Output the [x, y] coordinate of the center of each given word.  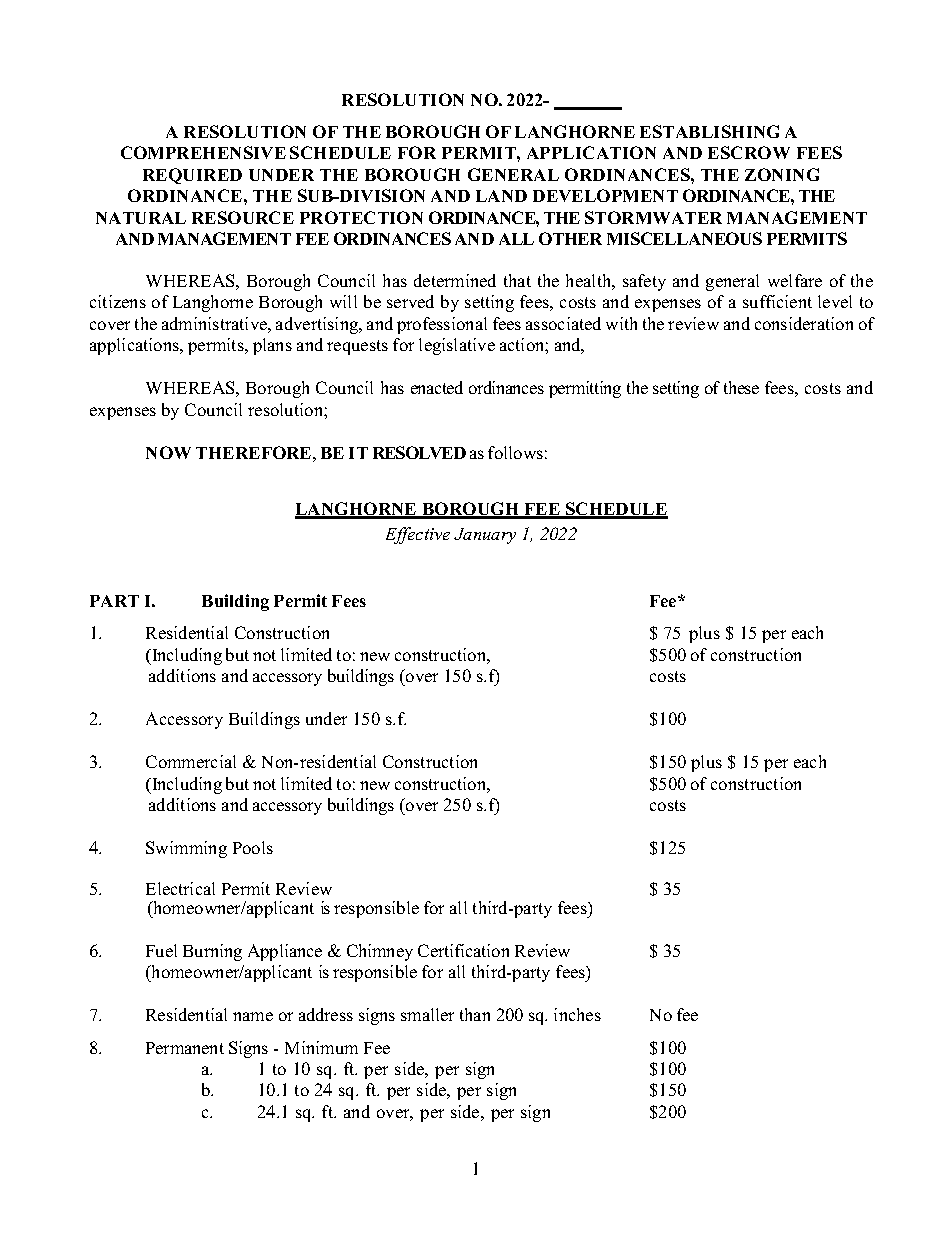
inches [577, 1014]
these [741, 387]
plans [272, 346]
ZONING [782, 174]
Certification [463, 950]
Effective [418, 535]
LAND [501, 196]
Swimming [186, 849]
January [485, 536]
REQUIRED [192, 176]
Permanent [185, 1048]
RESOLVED [419, 452]
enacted [437, 387]
